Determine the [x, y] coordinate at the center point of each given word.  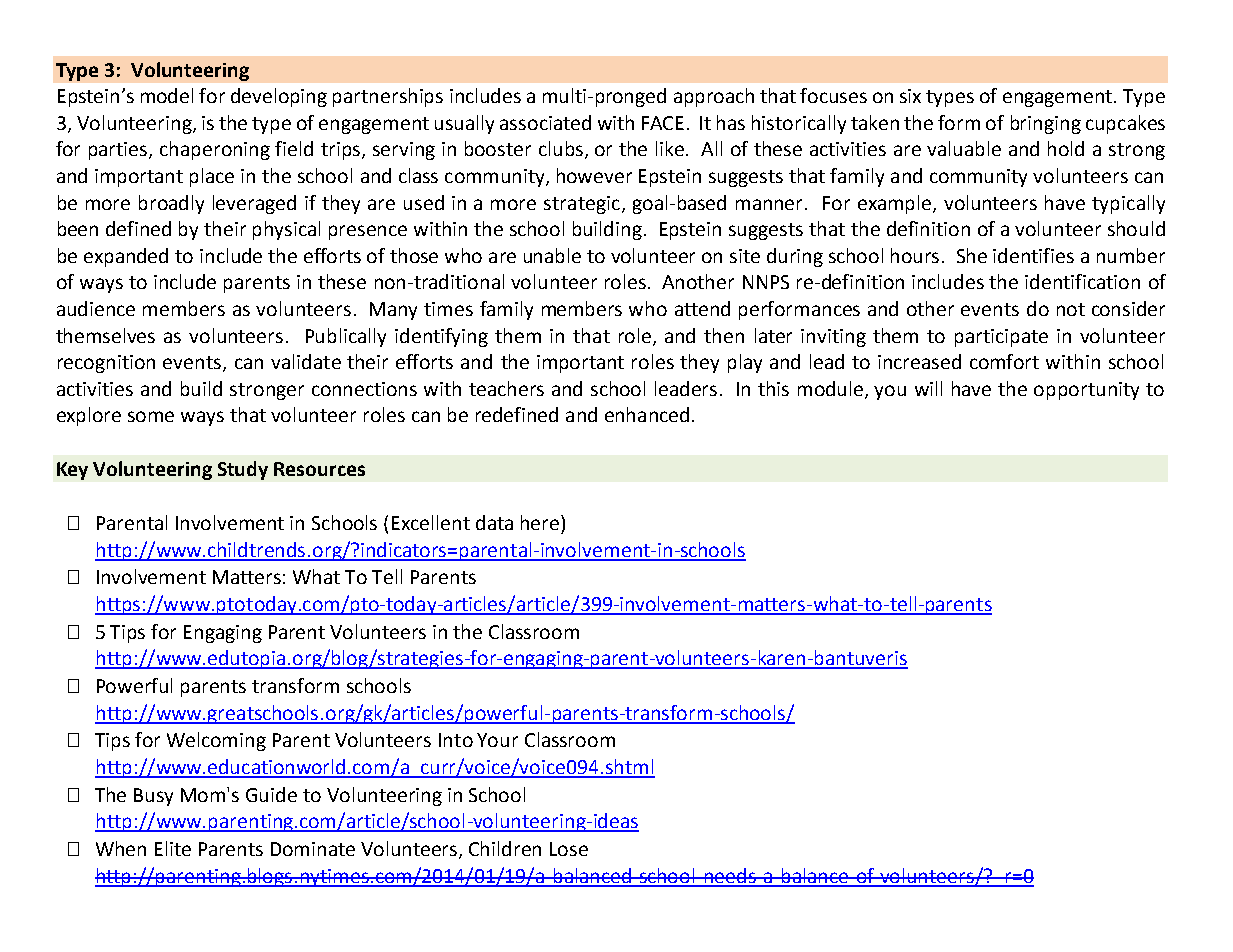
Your [497, 740]
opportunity [1086, 391]
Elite [173, 848]
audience [96, 308]
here [541, 522]
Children [505, 848]
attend [702, 308]
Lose [569, 849]
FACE [663, 123]
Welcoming [216, 741]
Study [243, 470]
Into [456, 740]
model [167, 95]
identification [1082, 281]
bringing [1046, 124]
